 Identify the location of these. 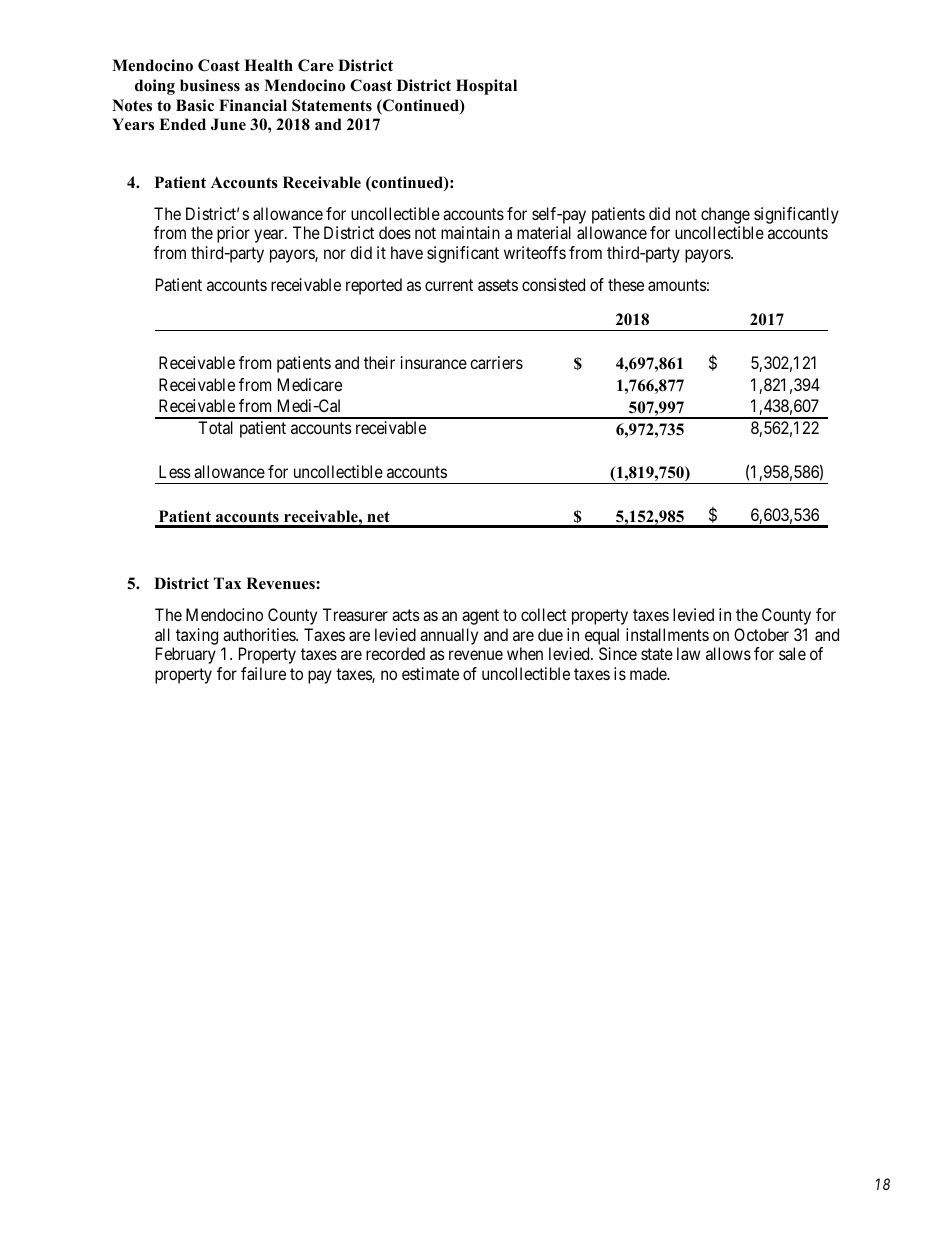
(626, 284).
